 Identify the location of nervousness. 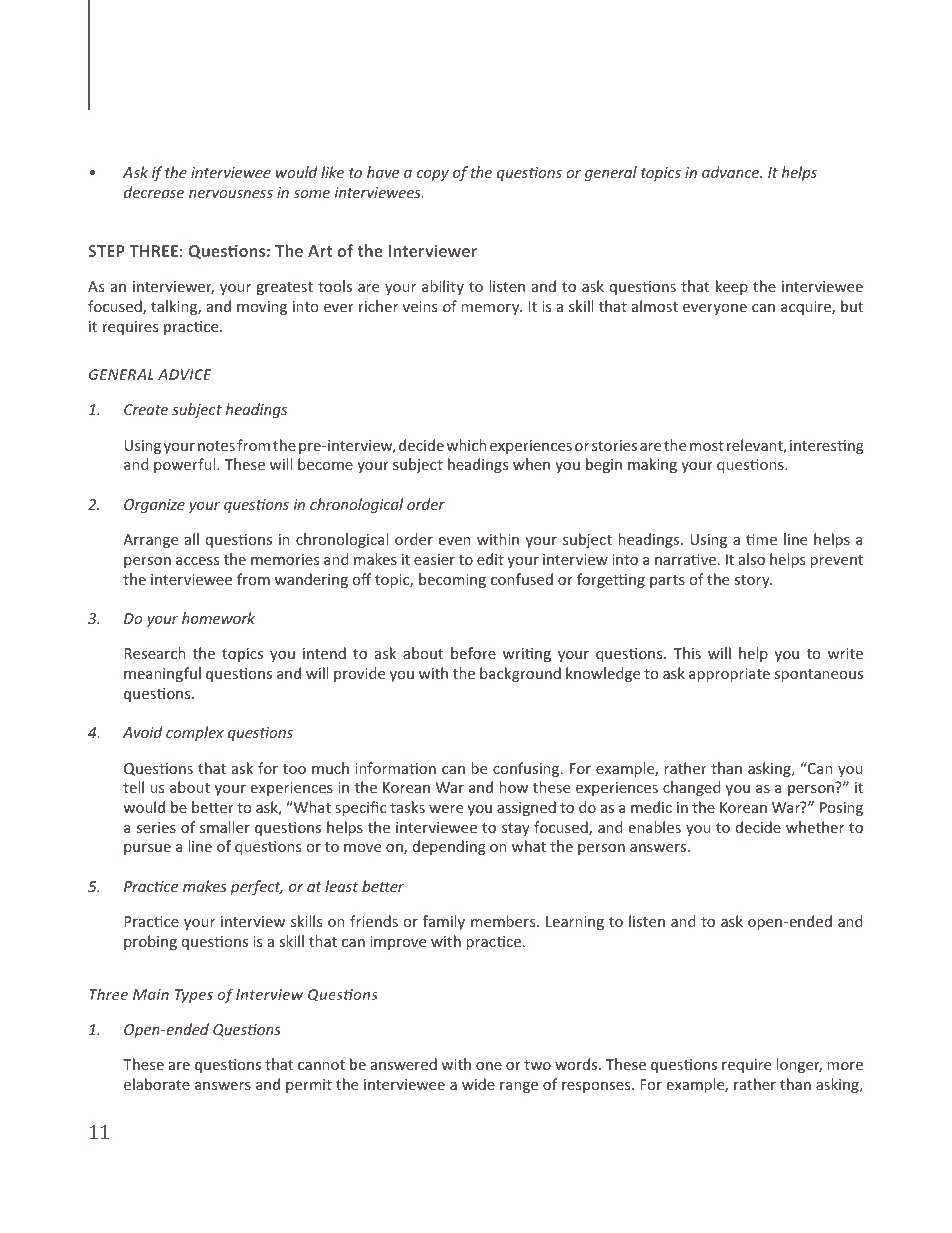
(231, 194).
